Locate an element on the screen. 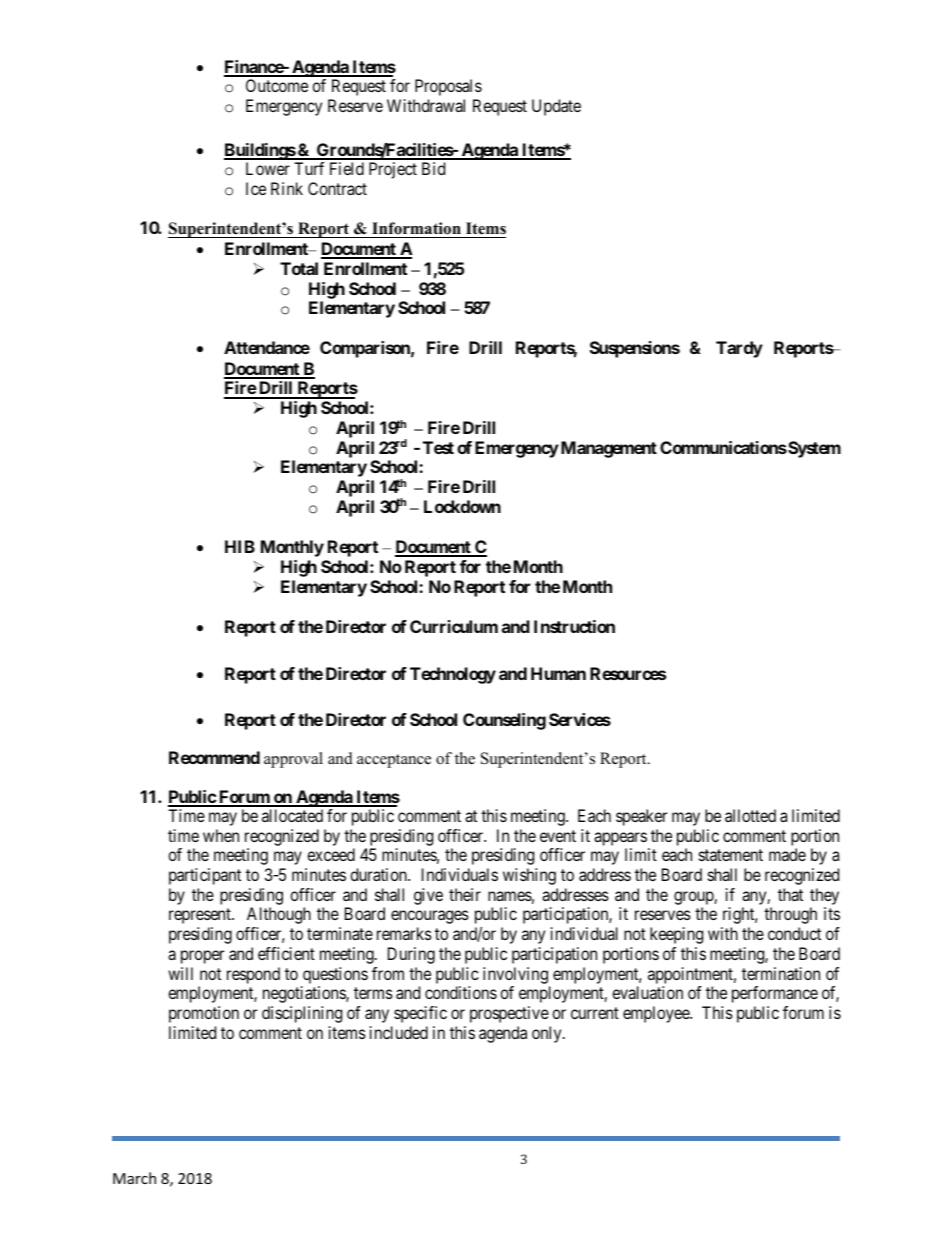 The width and height of the screenshot is (952, 1233). Total is located at coordinates (299, 268).
